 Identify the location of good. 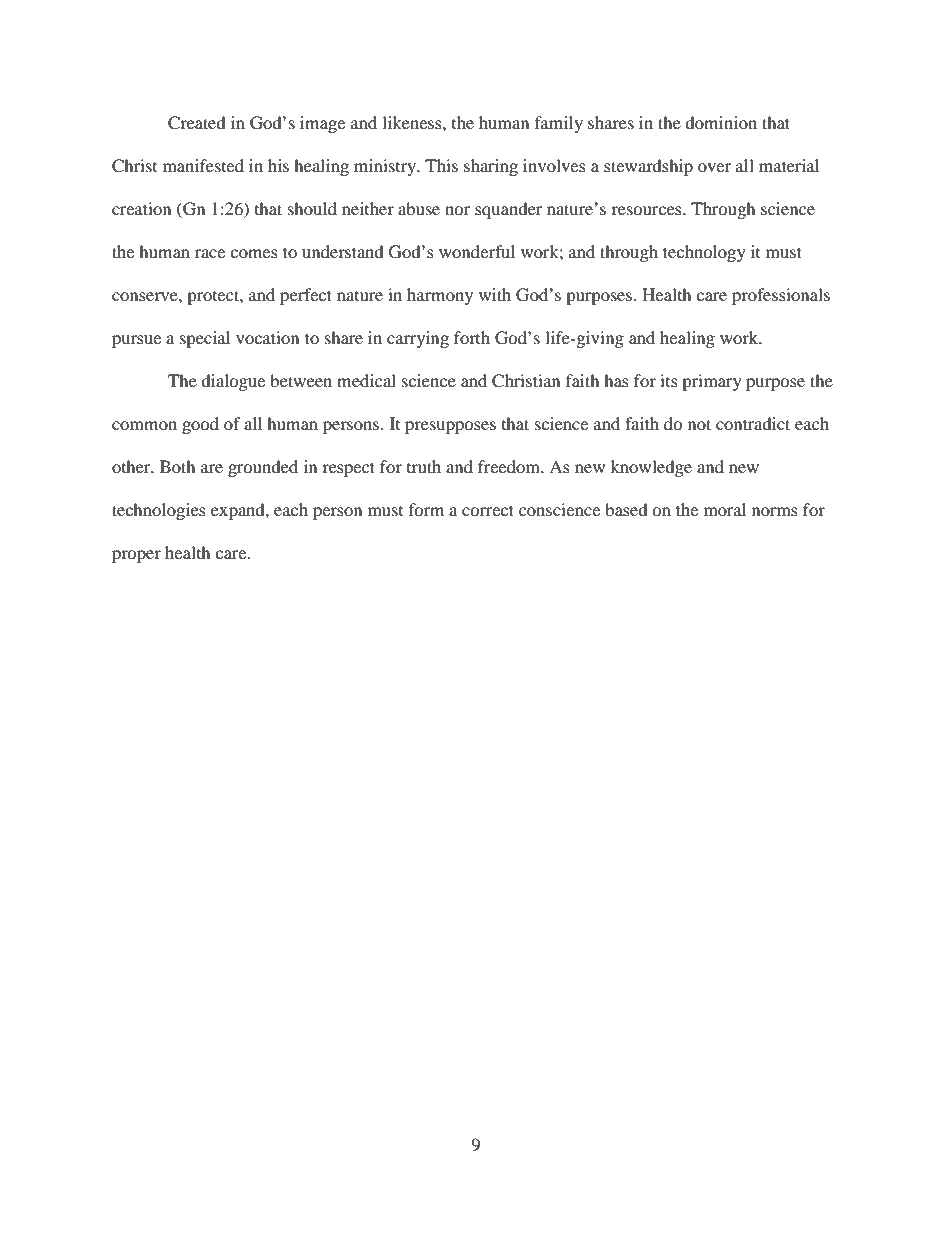
(200, 425).
